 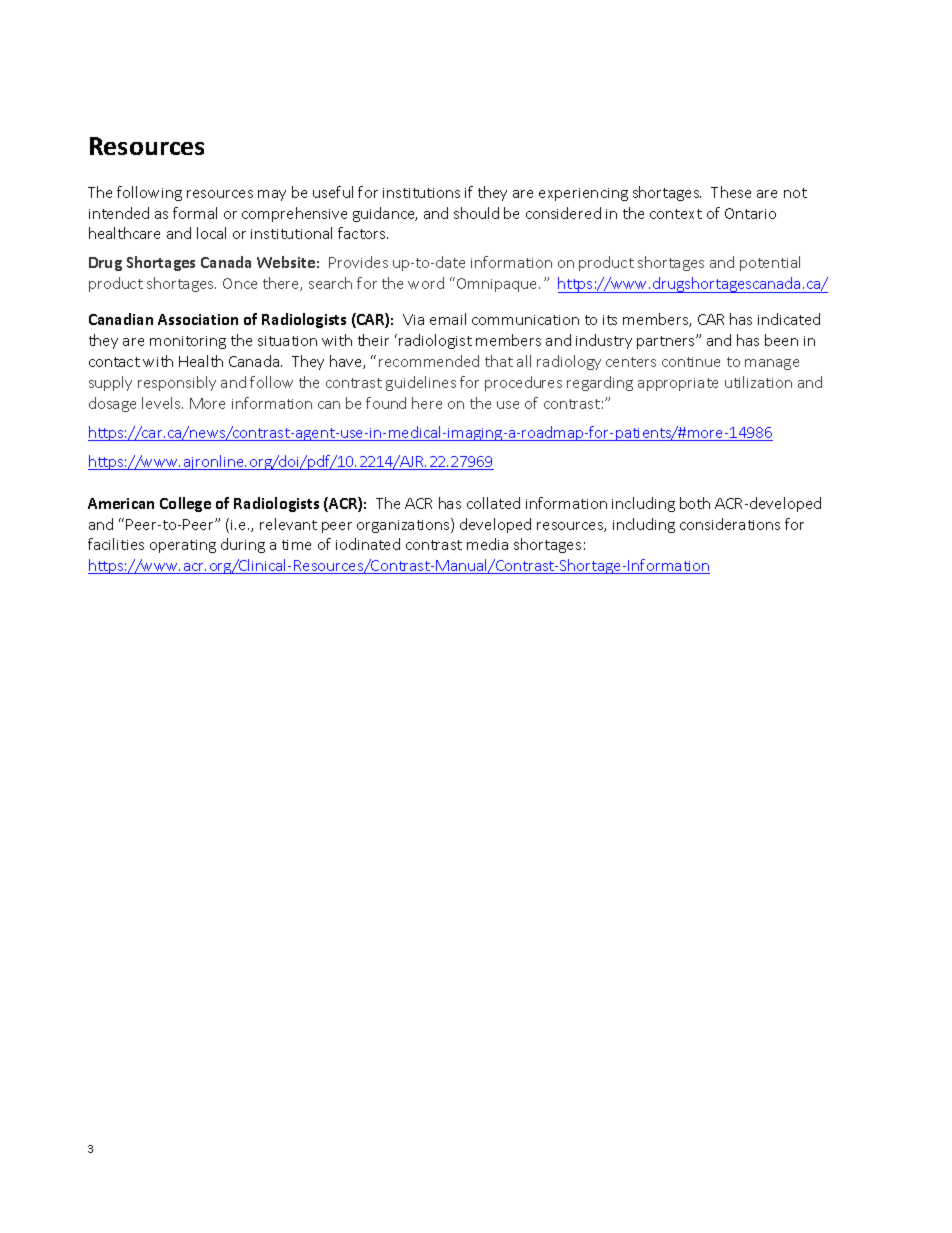 What do you see at coordinates (162, 403) in the screenshot?
I see `levels` at bounding box center [162, 403].
